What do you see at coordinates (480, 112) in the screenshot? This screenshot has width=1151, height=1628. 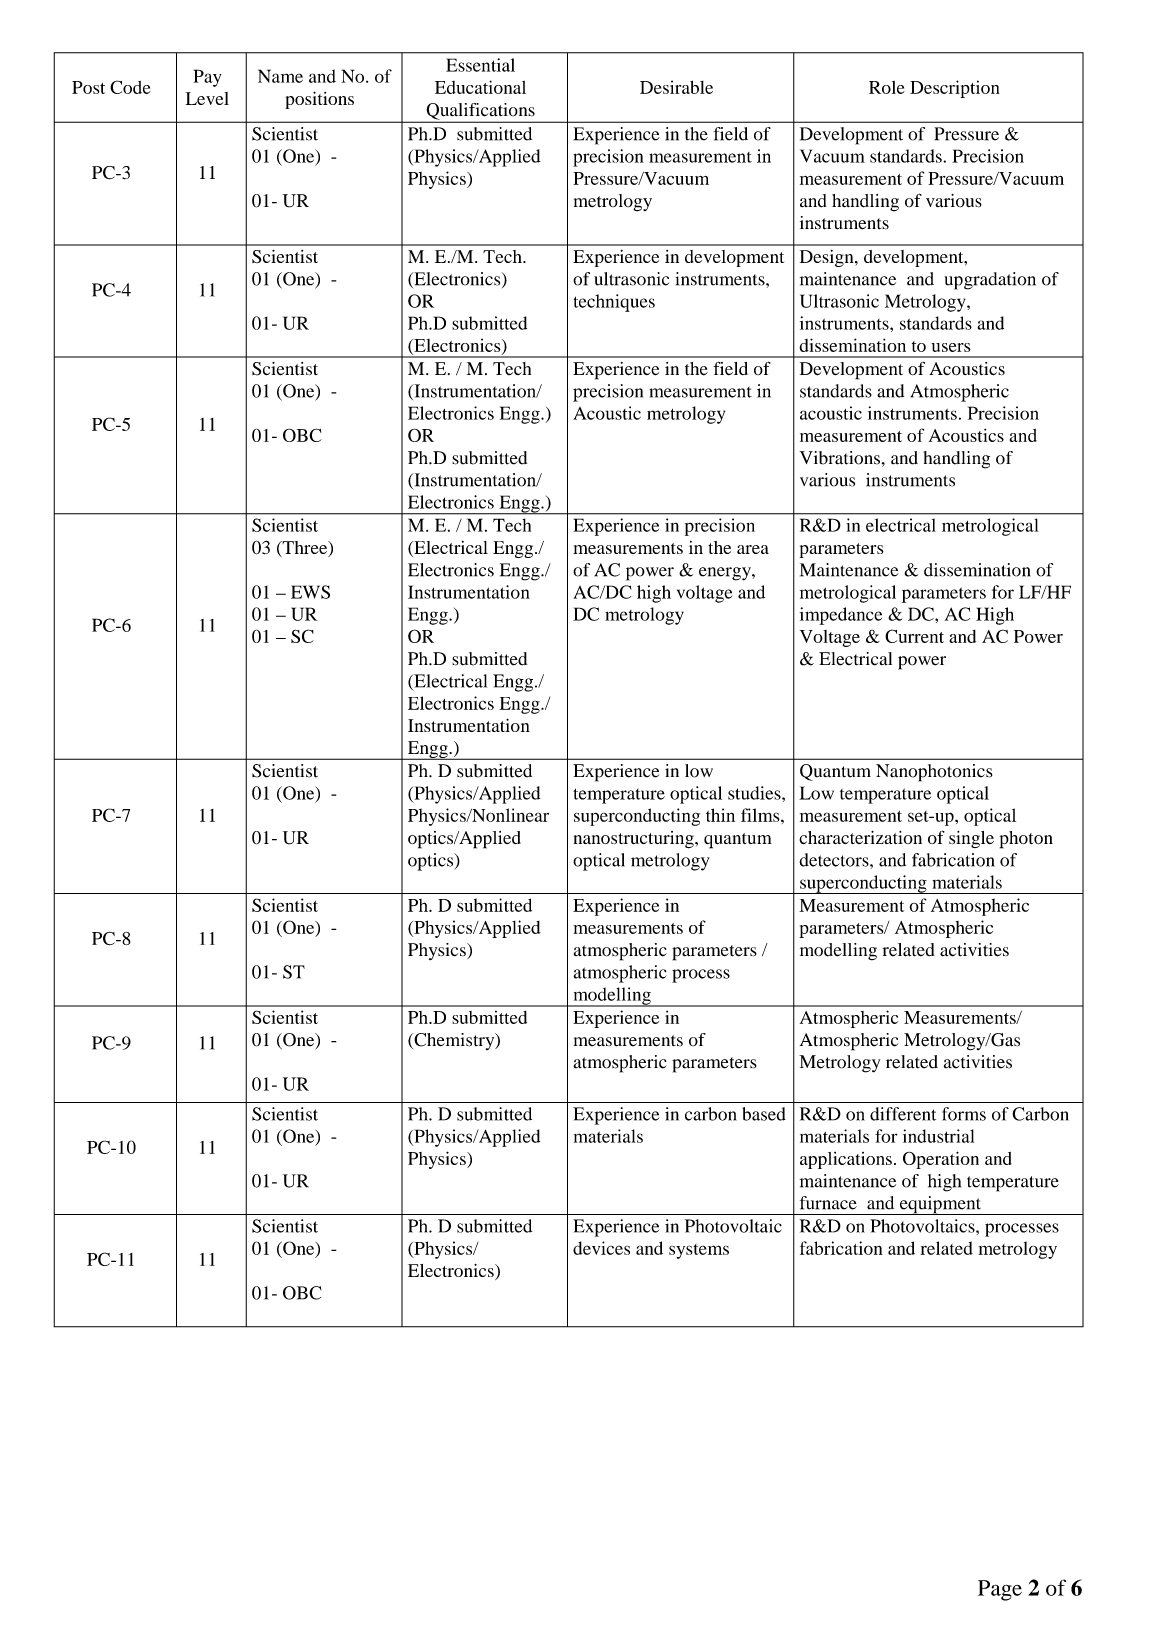 I see `Qualifications` at bounding box center [480, 112].
